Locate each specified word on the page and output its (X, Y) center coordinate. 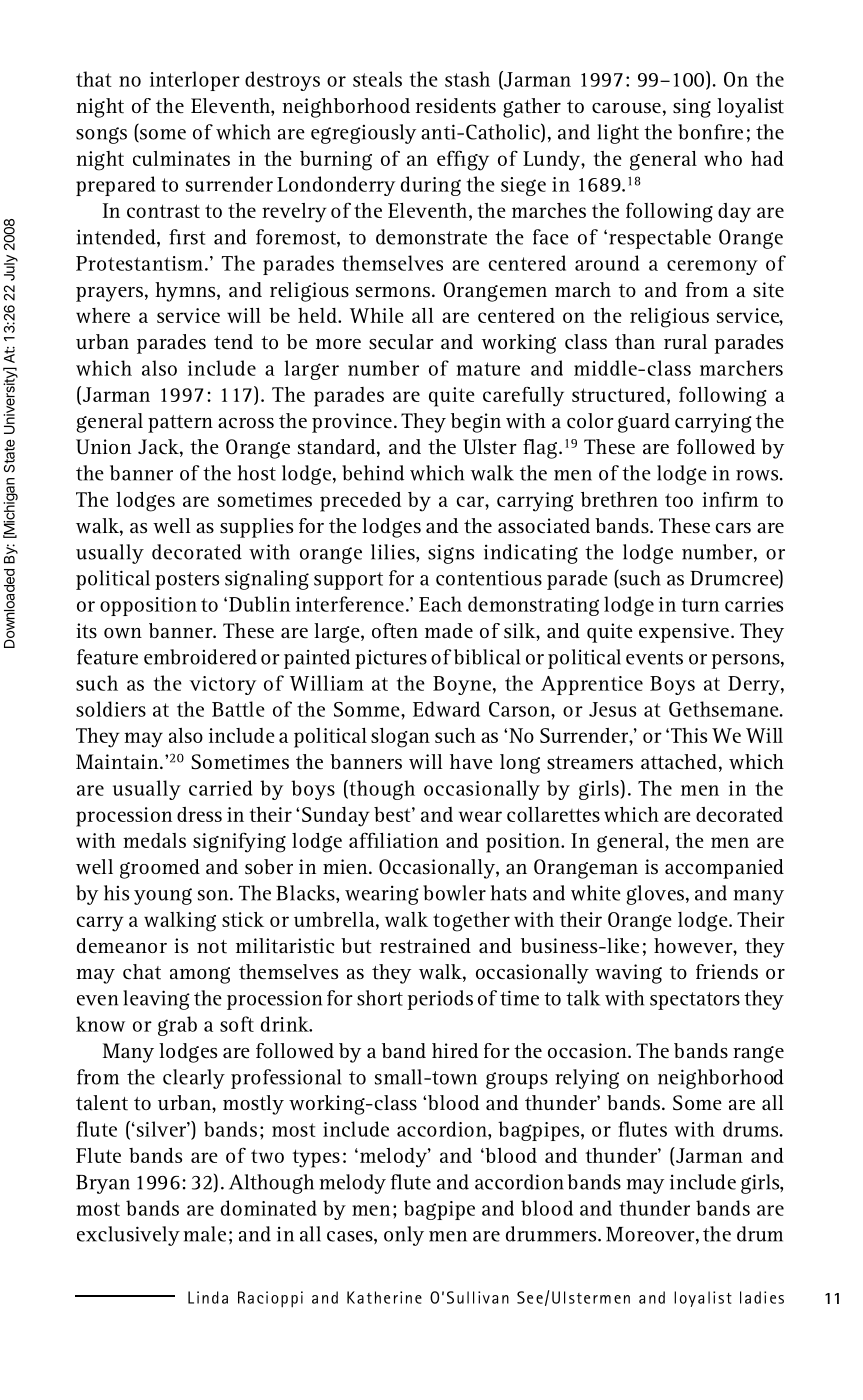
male (204, 1234)
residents (456, 106)
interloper (195, 81)
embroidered (200, 657)
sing (692, 108)
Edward (446, 709)
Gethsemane (725, 709)
